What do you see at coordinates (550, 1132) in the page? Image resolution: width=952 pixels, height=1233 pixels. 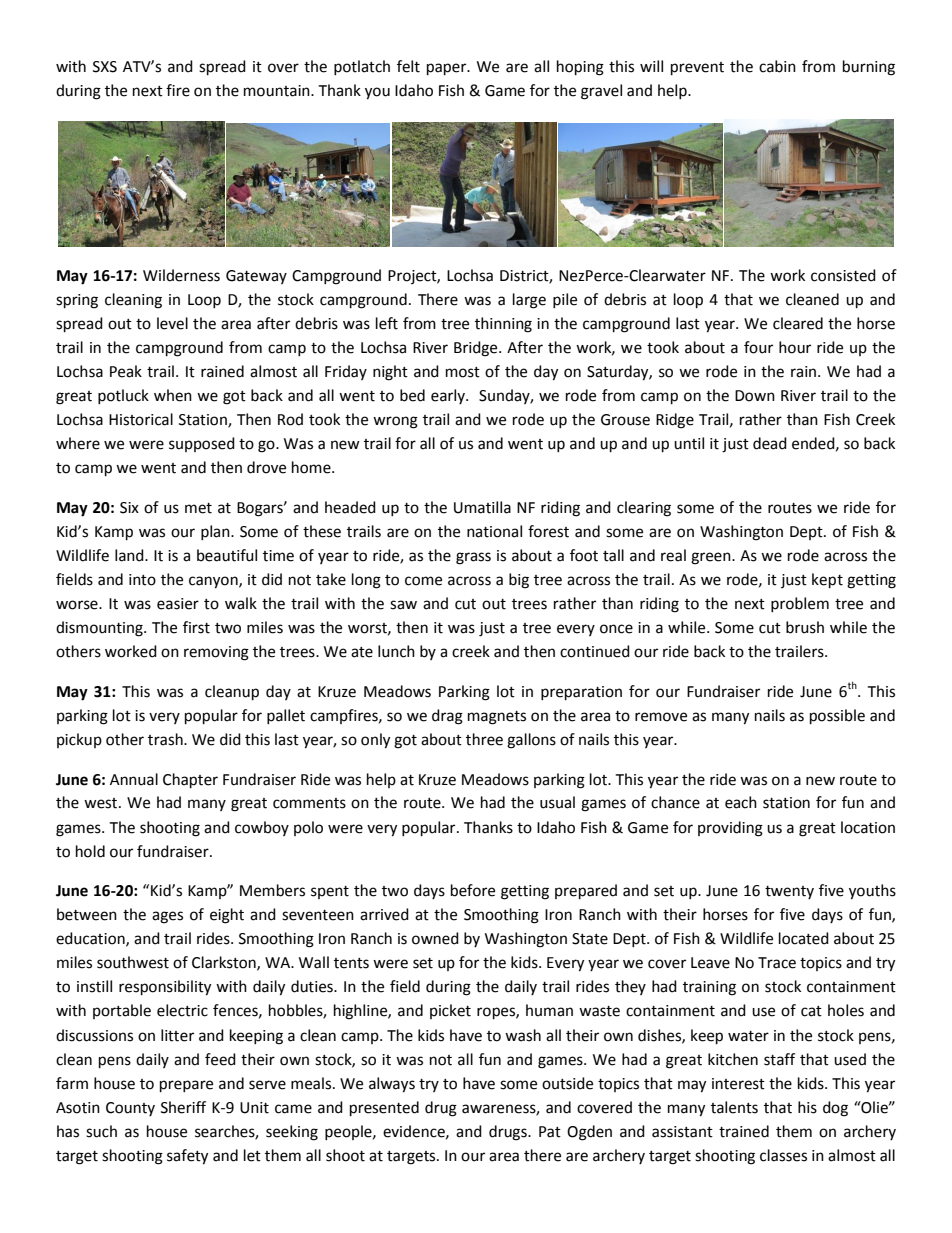 I see `Pat` at bounding box center [550, 1132].
